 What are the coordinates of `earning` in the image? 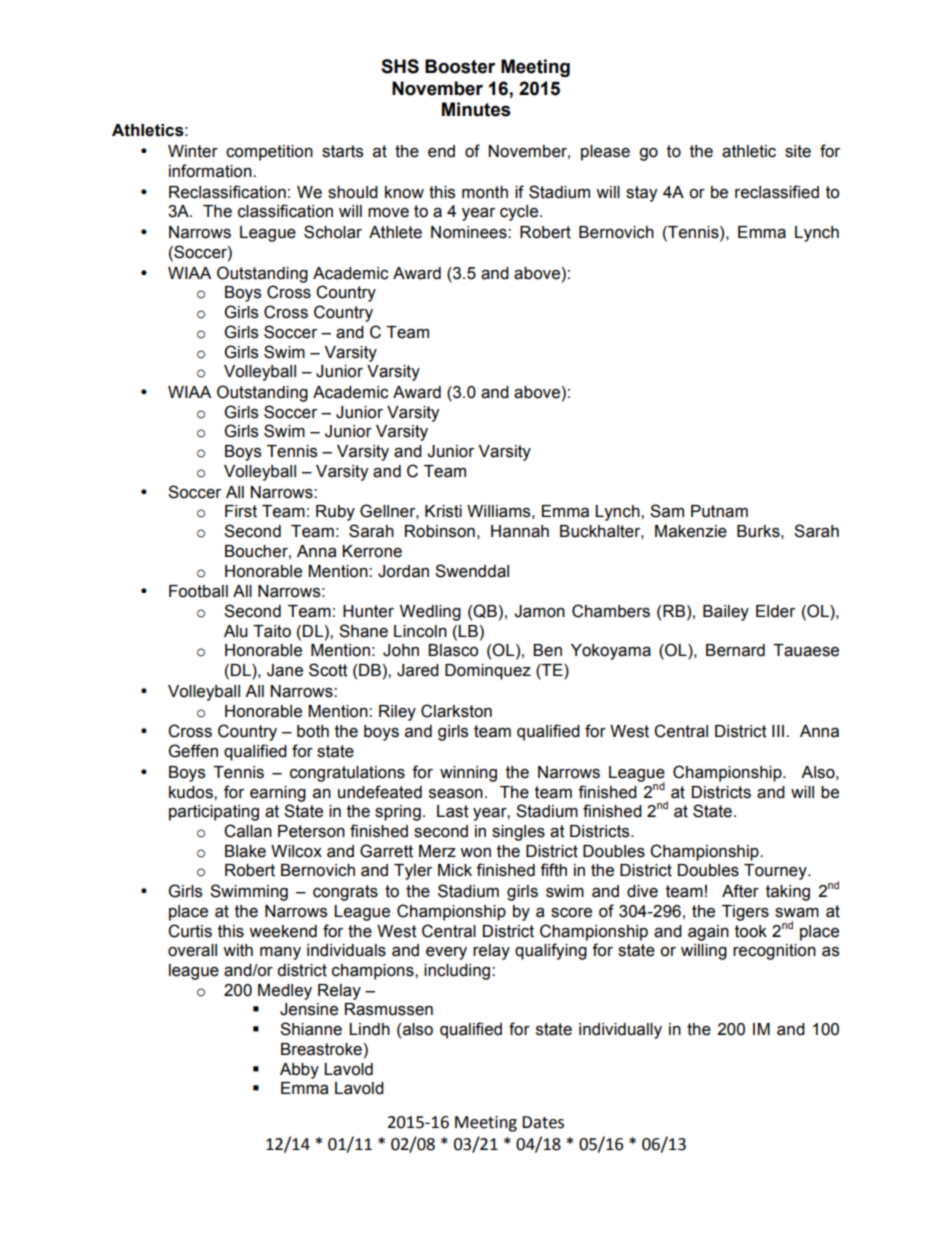 It's located at (278, 794).
